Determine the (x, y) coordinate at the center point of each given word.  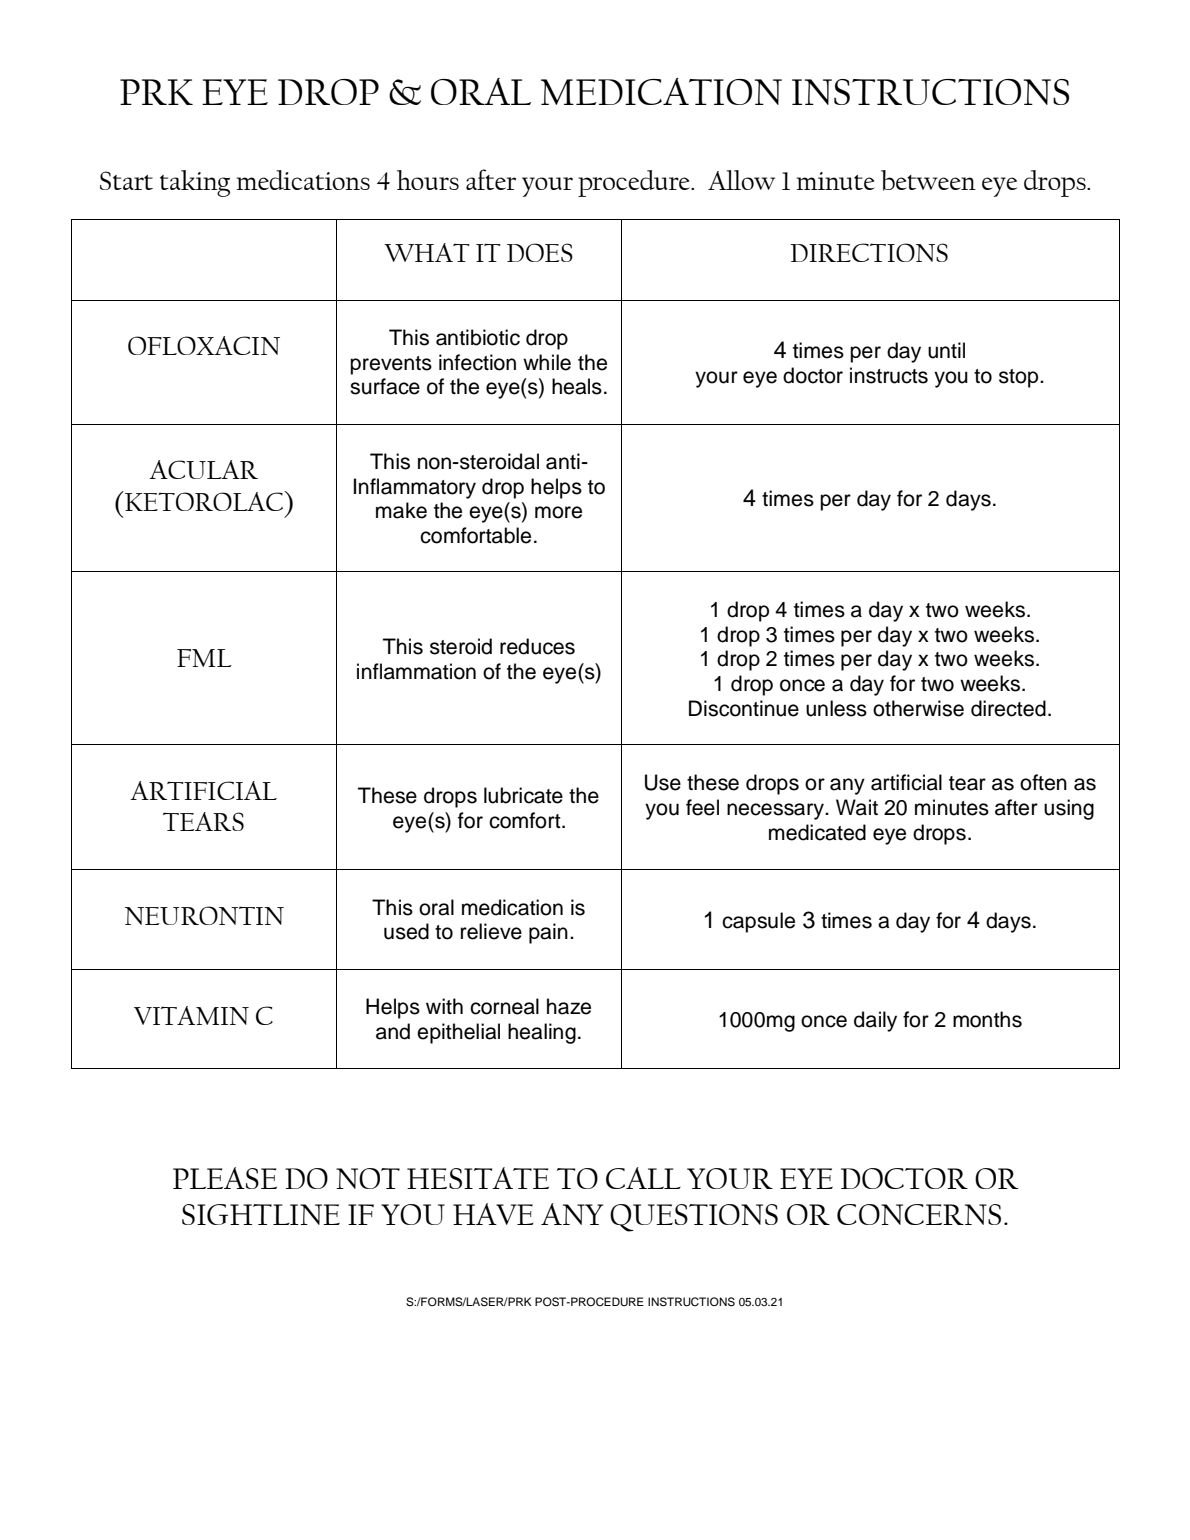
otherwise (918, 708)
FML (204, 658)
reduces (537, 646)
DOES (540, 252)
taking (195, 183)
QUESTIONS (694, 1218)
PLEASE (225, 1178)
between (928, 180)
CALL (643, 1178)
